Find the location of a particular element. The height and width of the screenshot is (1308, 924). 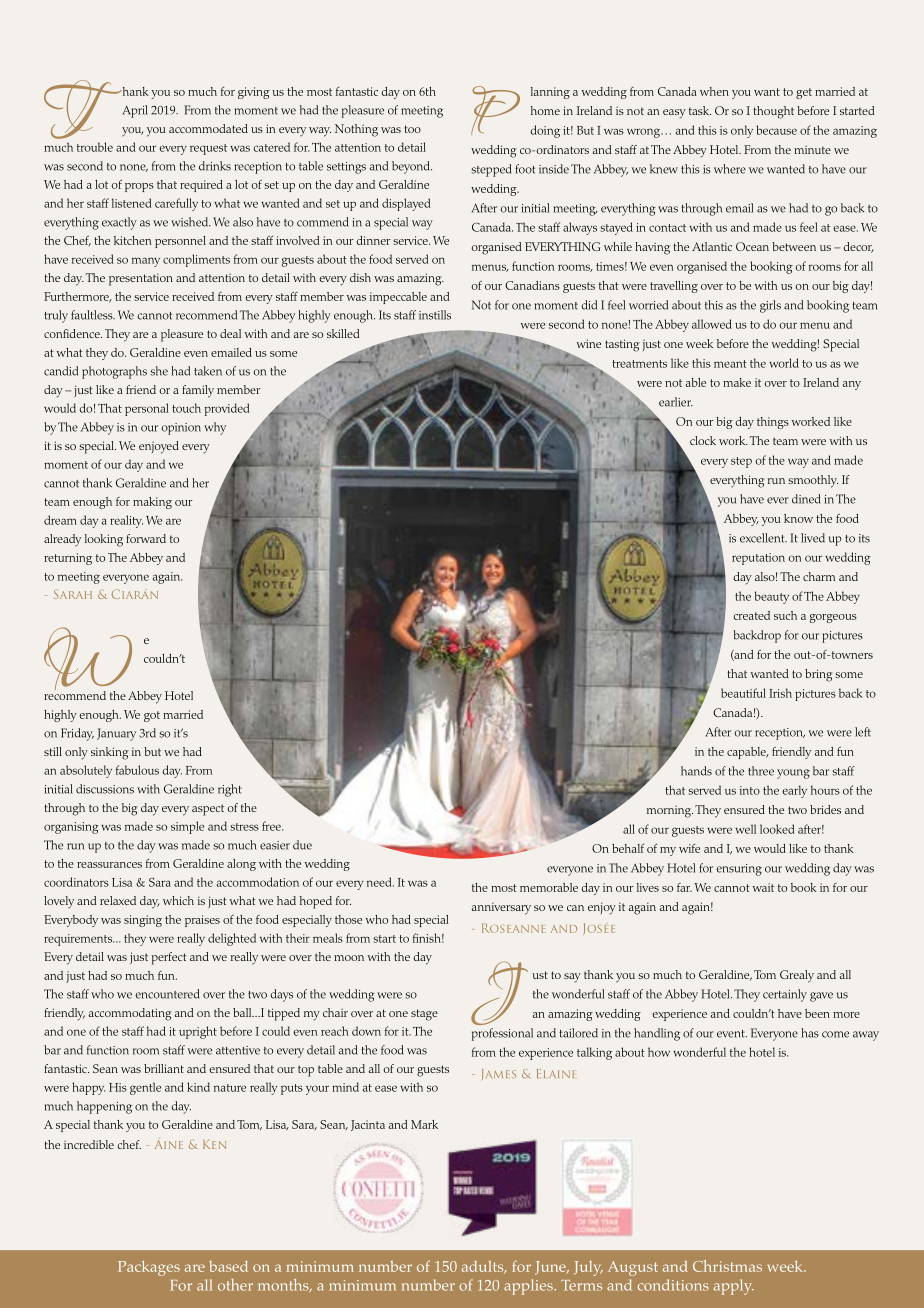

wine is located at coordinates (588, 343).
